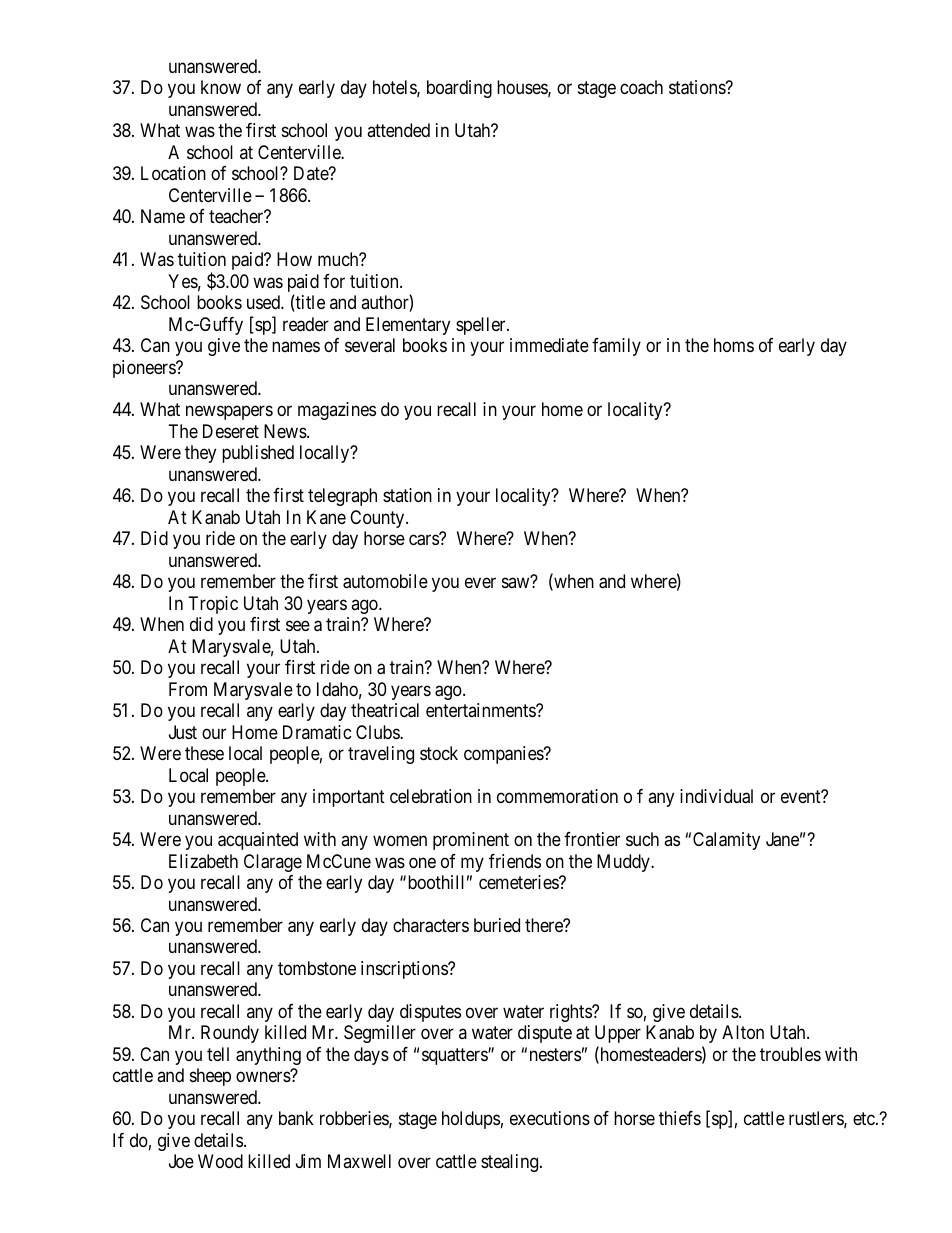  Describe the element at coordinates (231, 431) in the screenshot. I see `Deseret` at that location.
